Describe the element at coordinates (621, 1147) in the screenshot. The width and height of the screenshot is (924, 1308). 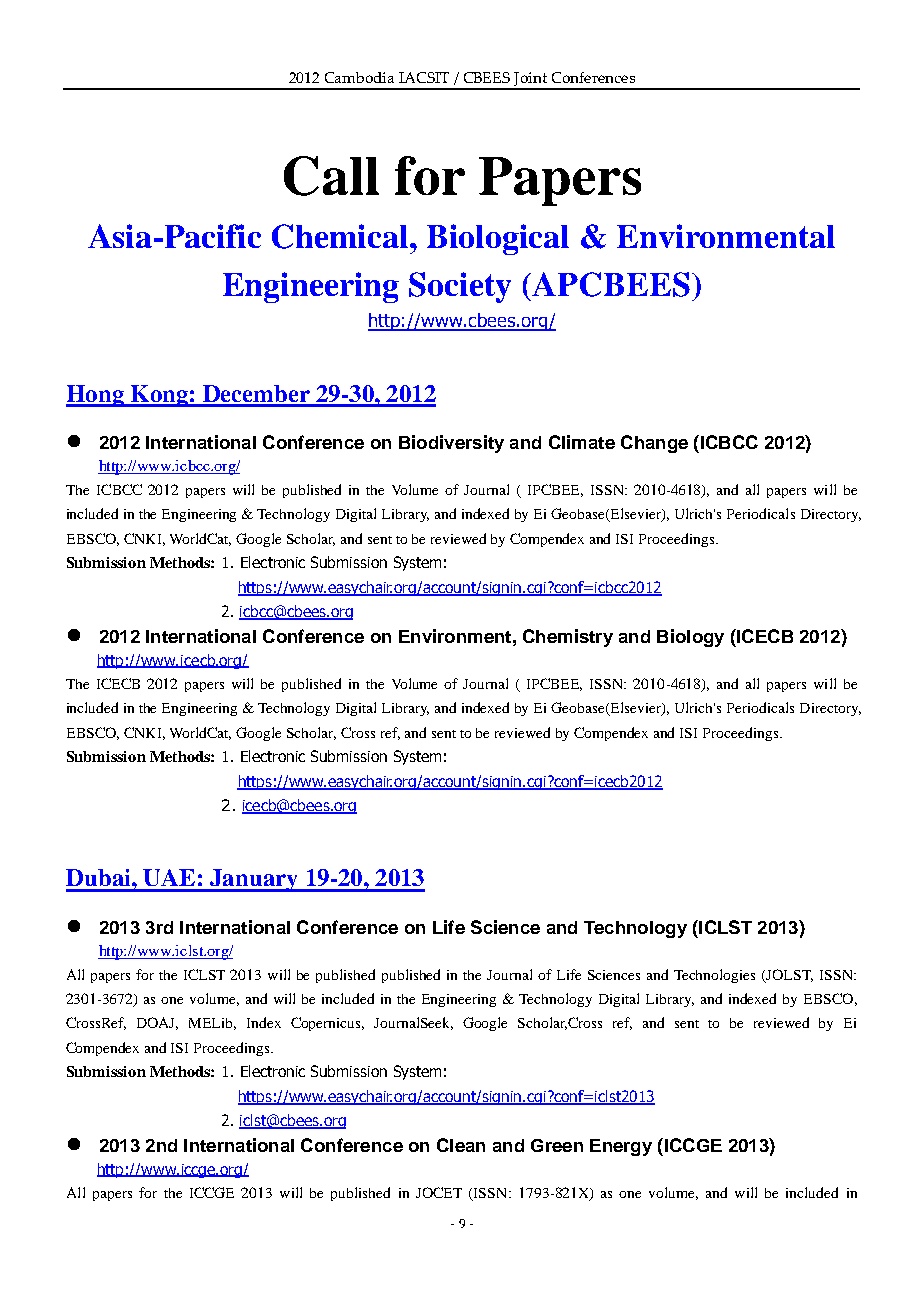
I see `Energy` at that location.
